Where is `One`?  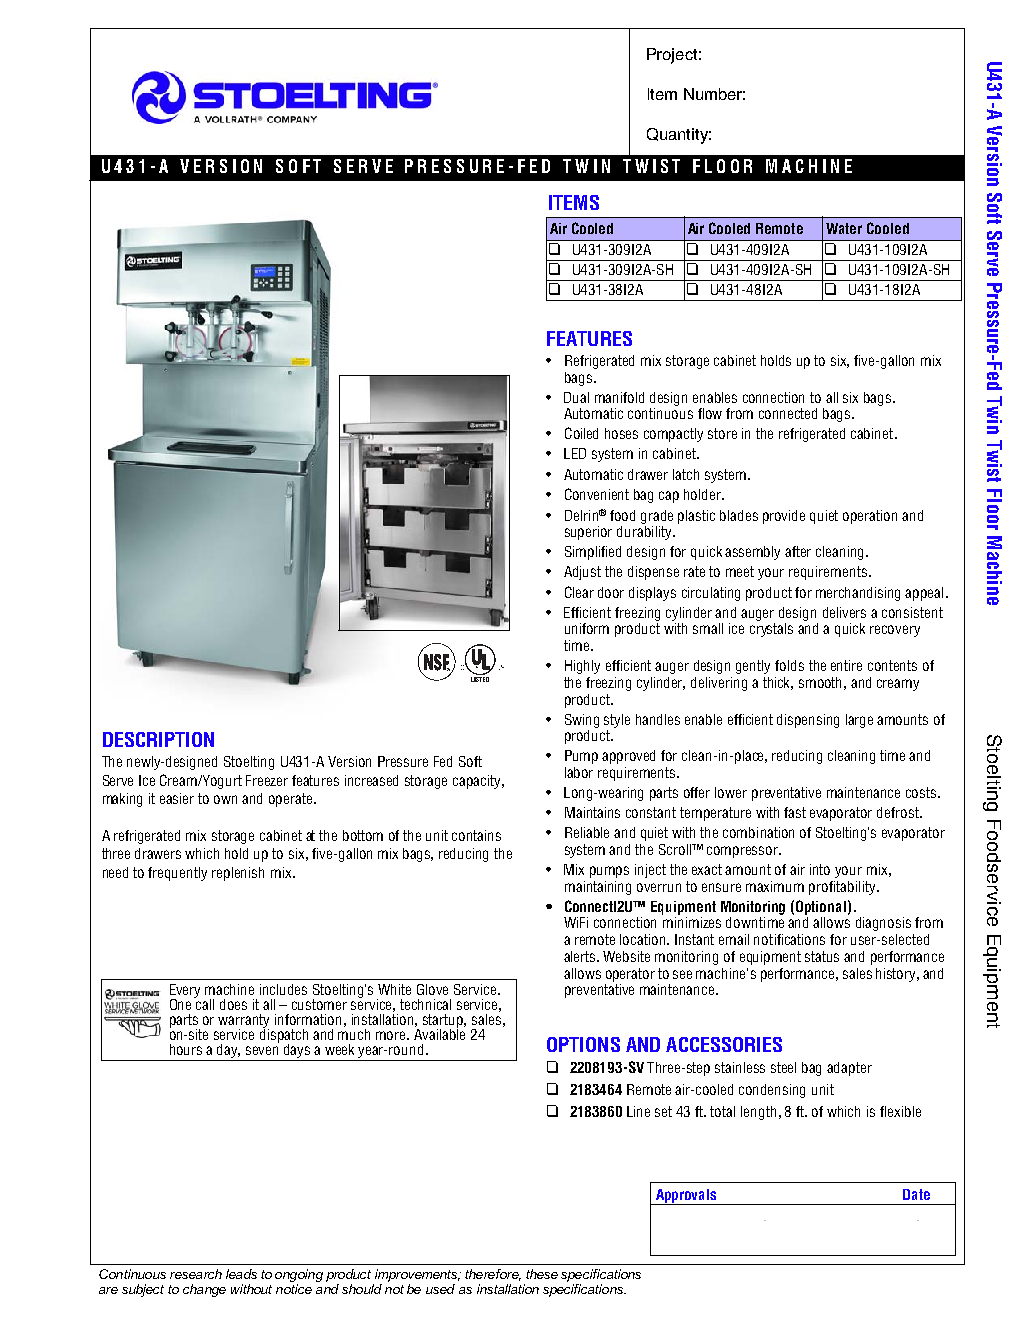 One is located at coordinates (180, 1004).
